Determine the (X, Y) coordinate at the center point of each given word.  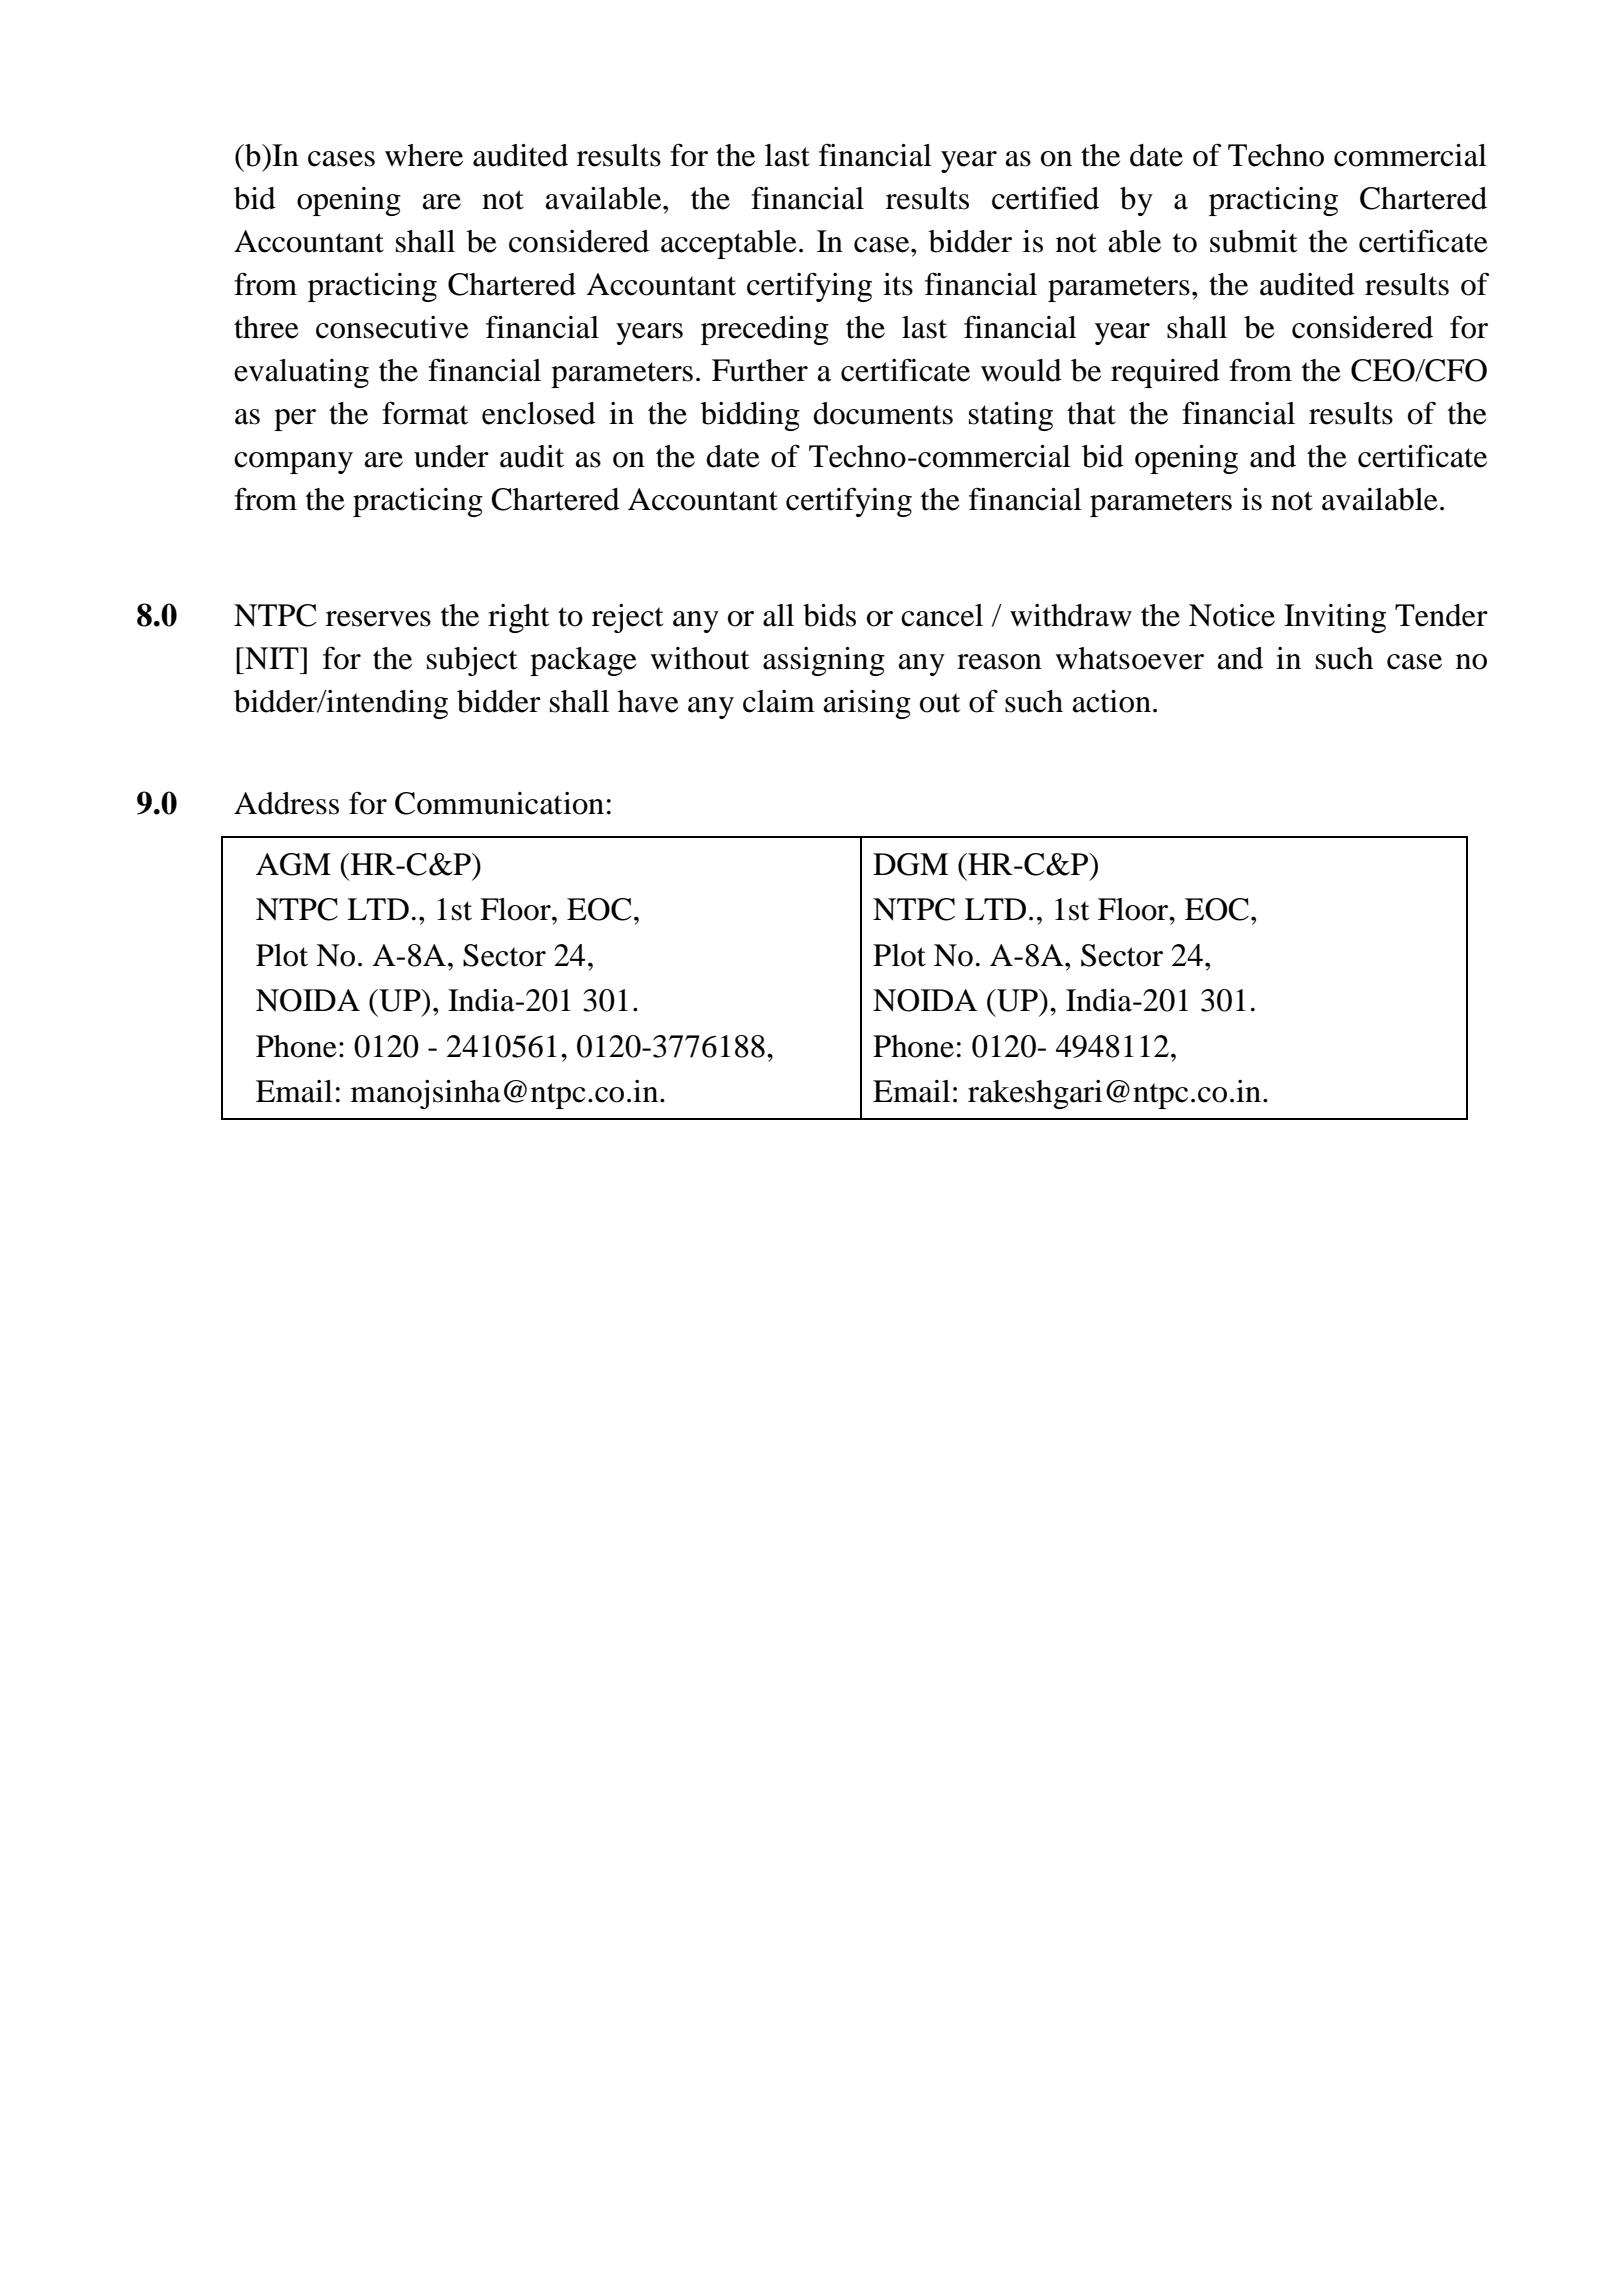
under (451, 456)
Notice (1232, 615)
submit (1253, 241)
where (424, 155)
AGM (293, 864)
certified (1045, 198)
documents (883, 413)
